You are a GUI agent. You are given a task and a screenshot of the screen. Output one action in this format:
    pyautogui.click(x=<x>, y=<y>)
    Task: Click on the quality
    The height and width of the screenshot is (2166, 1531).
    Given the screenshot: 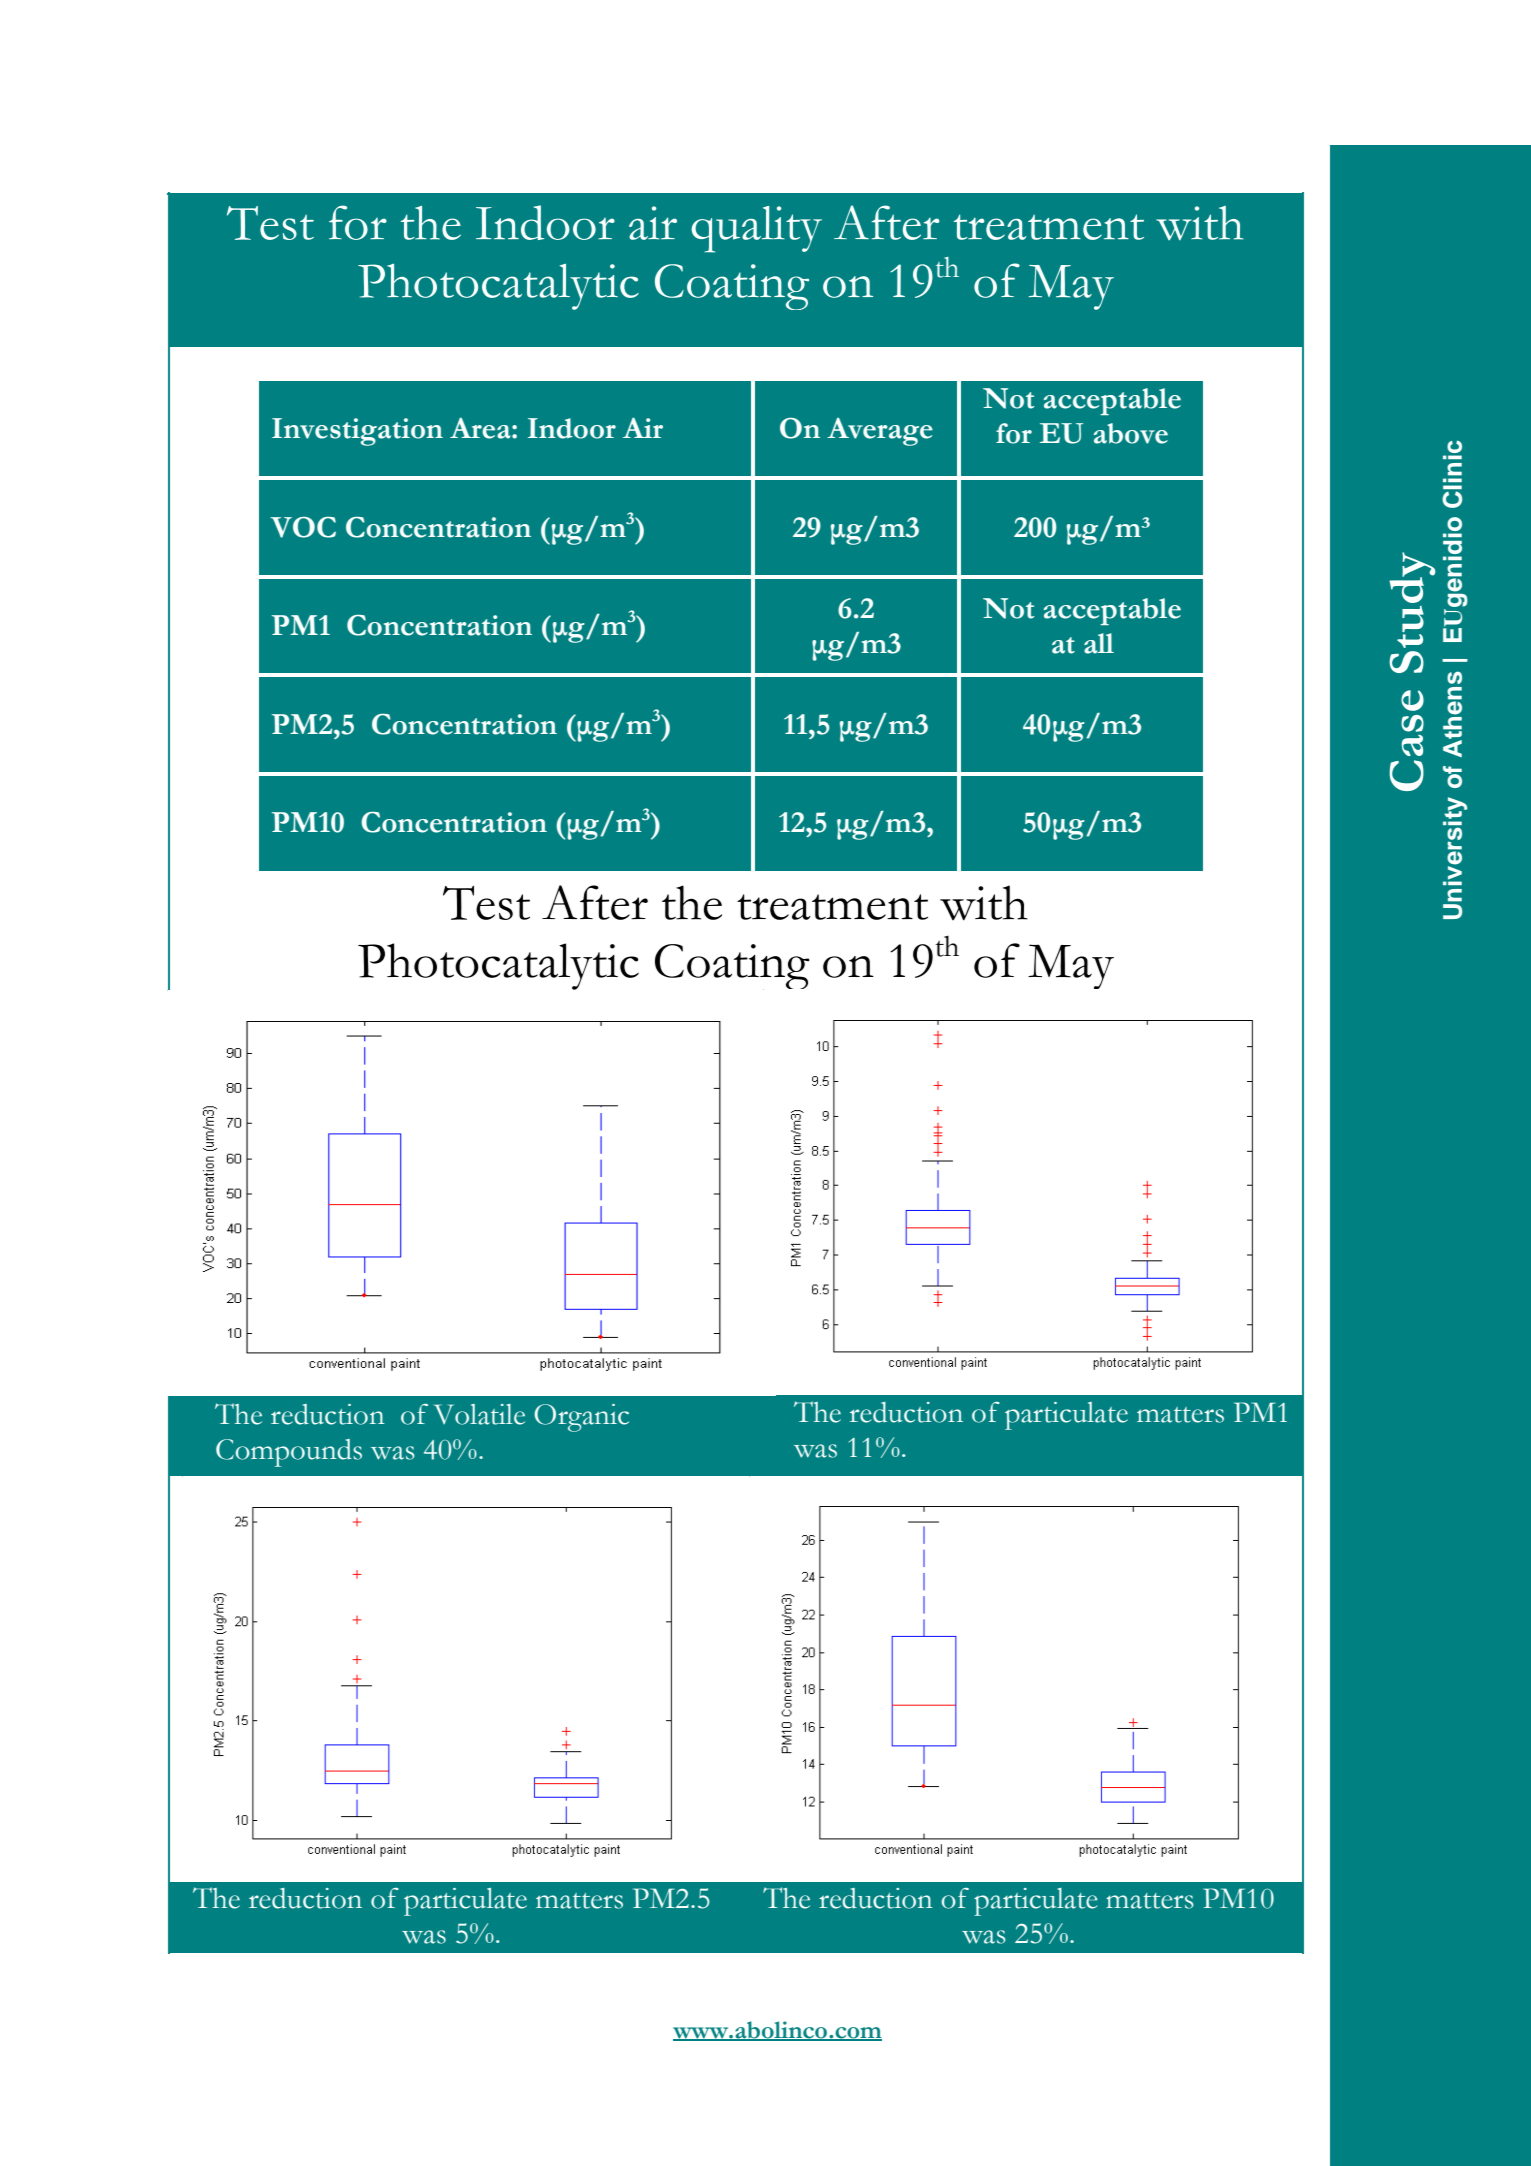 What is the action you would take?
    pyautogui.click(x=756, y=229)
